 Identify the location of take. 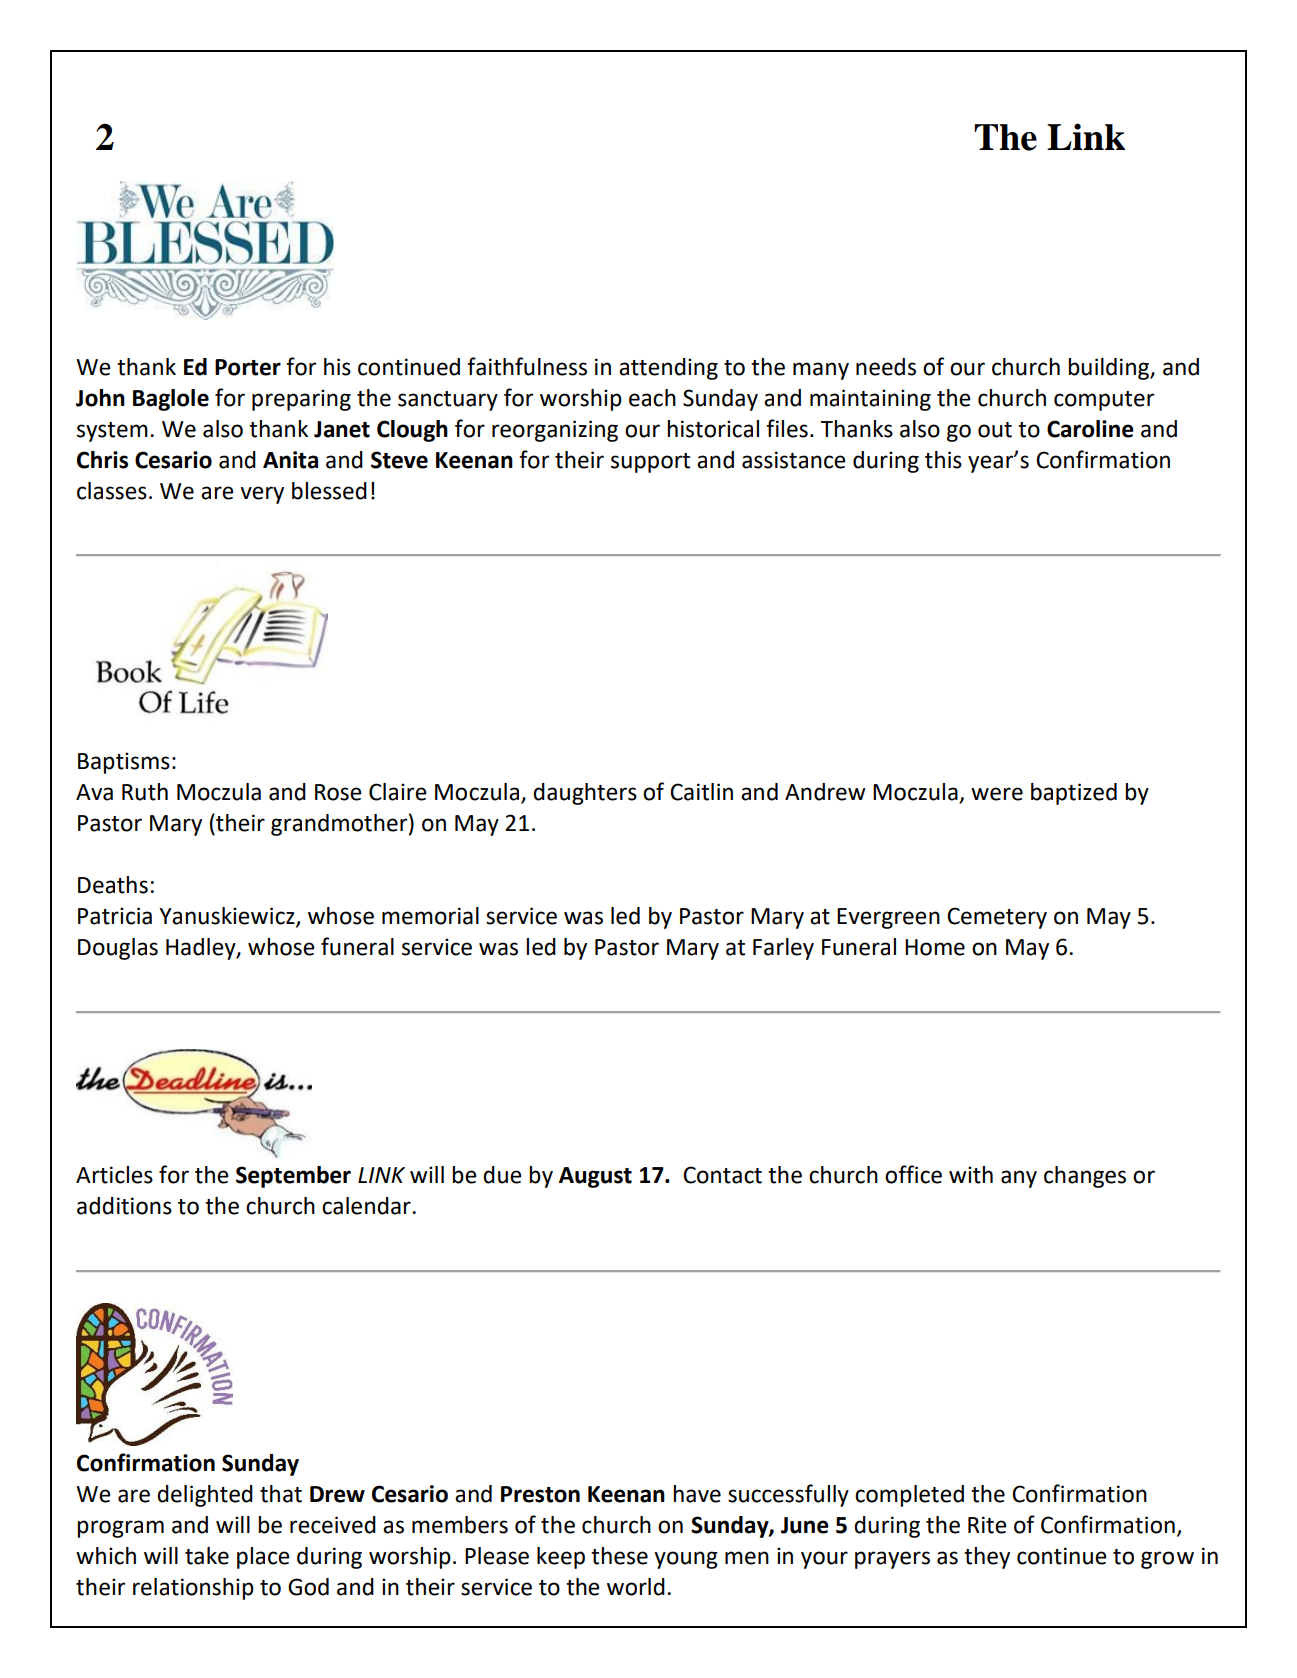
(207, 1556).
